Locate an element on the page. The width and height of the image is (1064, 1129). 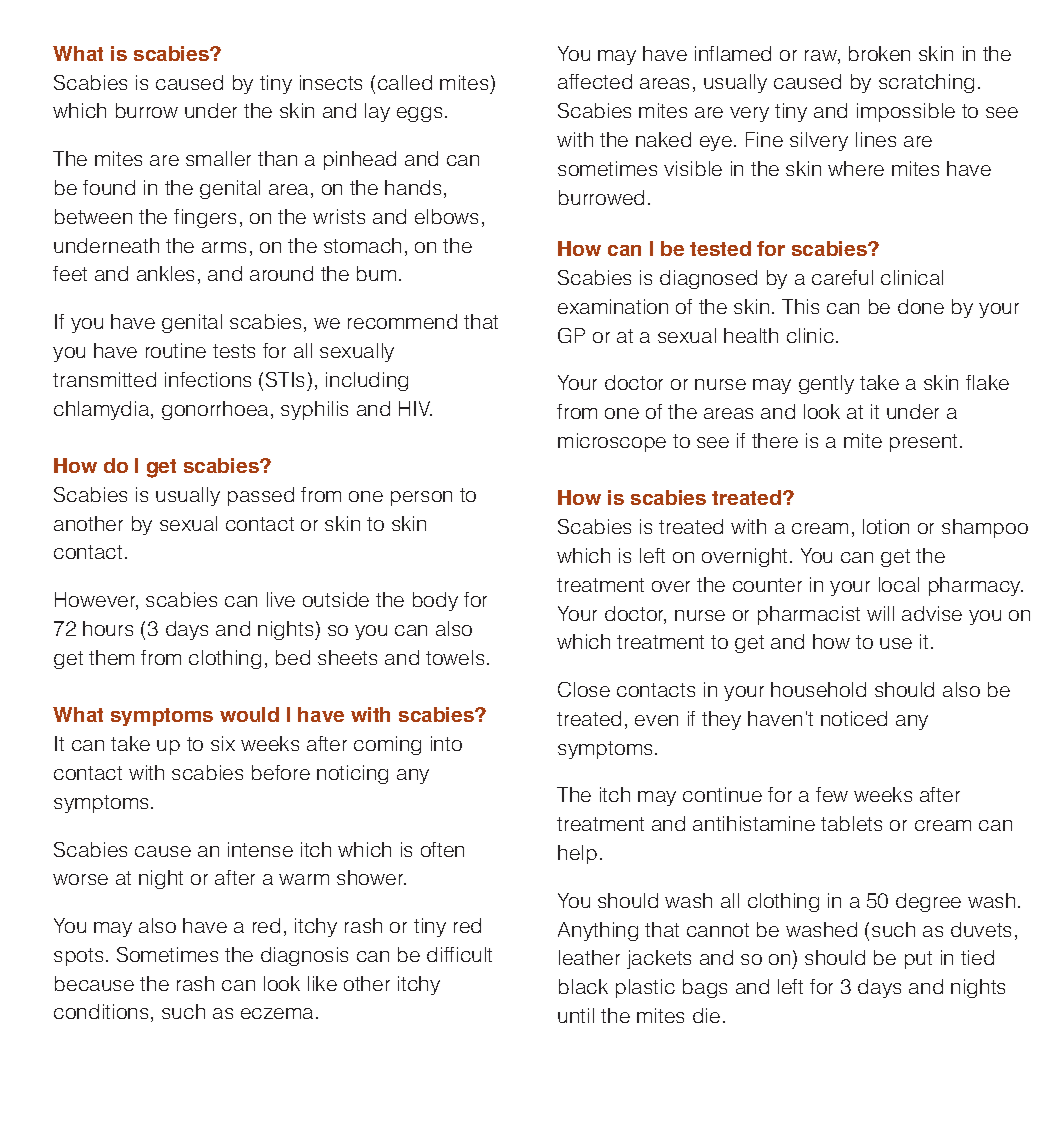
affected is located at coordinates (595, 81).
